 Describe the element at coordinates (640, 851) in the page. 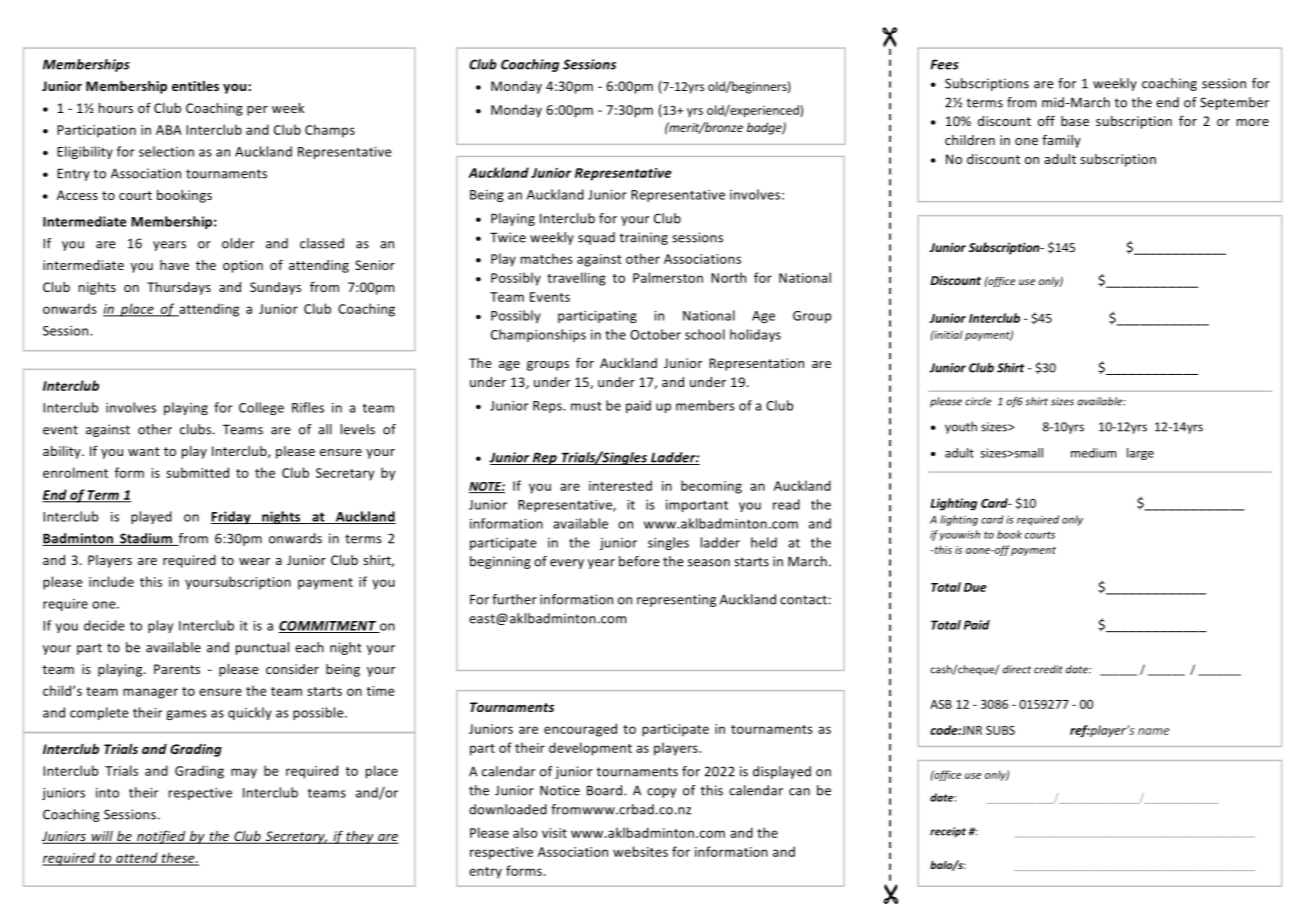

I see `websites` at that location.
